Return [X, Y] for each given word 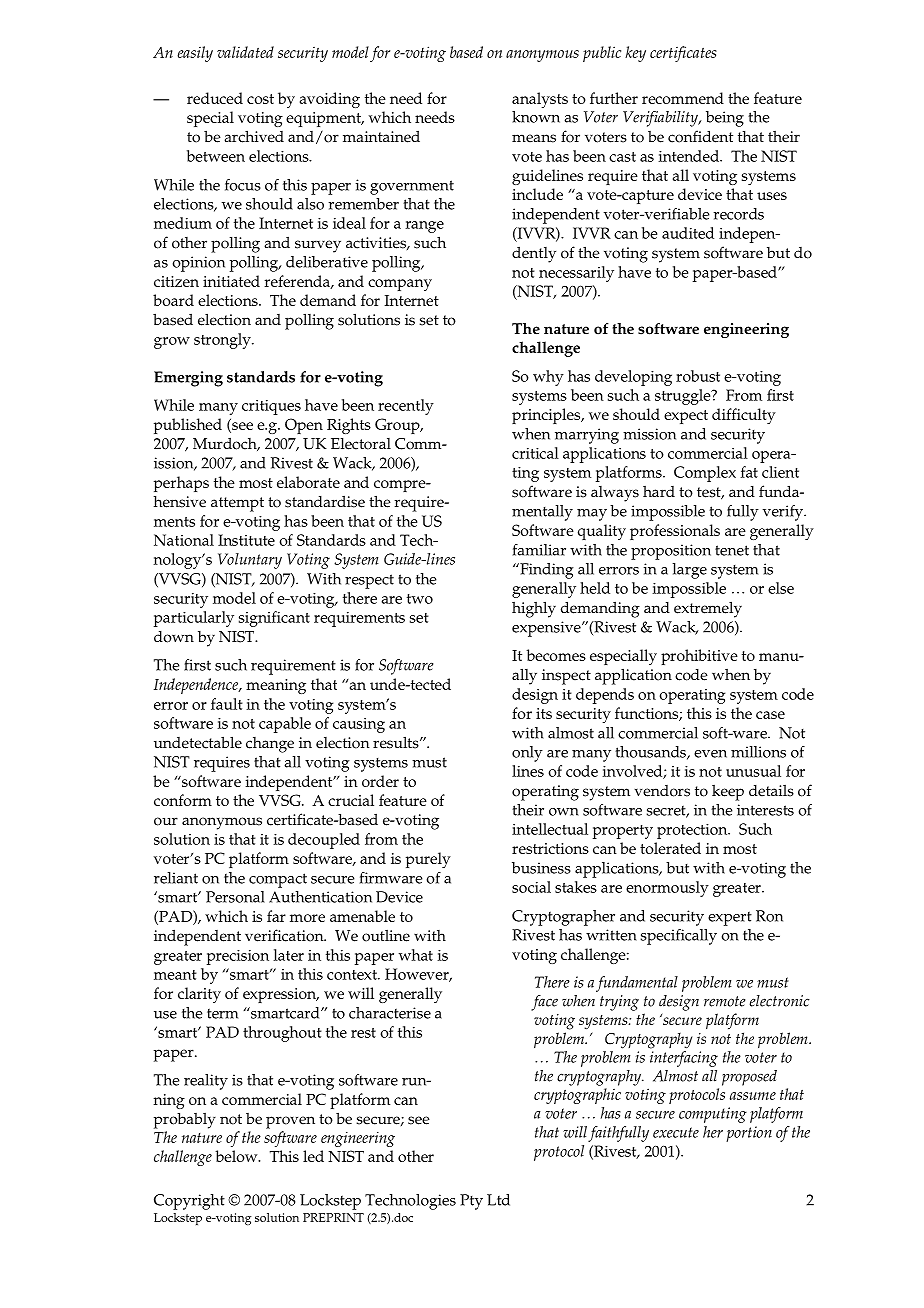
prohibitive [699, 657]
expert [730, 918]
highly [534, 609]
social [531, 887]
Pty [471, 1202]
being [725, 119]
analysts [540, 100]
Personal [235, 897]
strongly [223, 341]
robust [698, 376]
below [237, 1156]
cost [260, 99]
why [548, 378]
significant [274, 619]
